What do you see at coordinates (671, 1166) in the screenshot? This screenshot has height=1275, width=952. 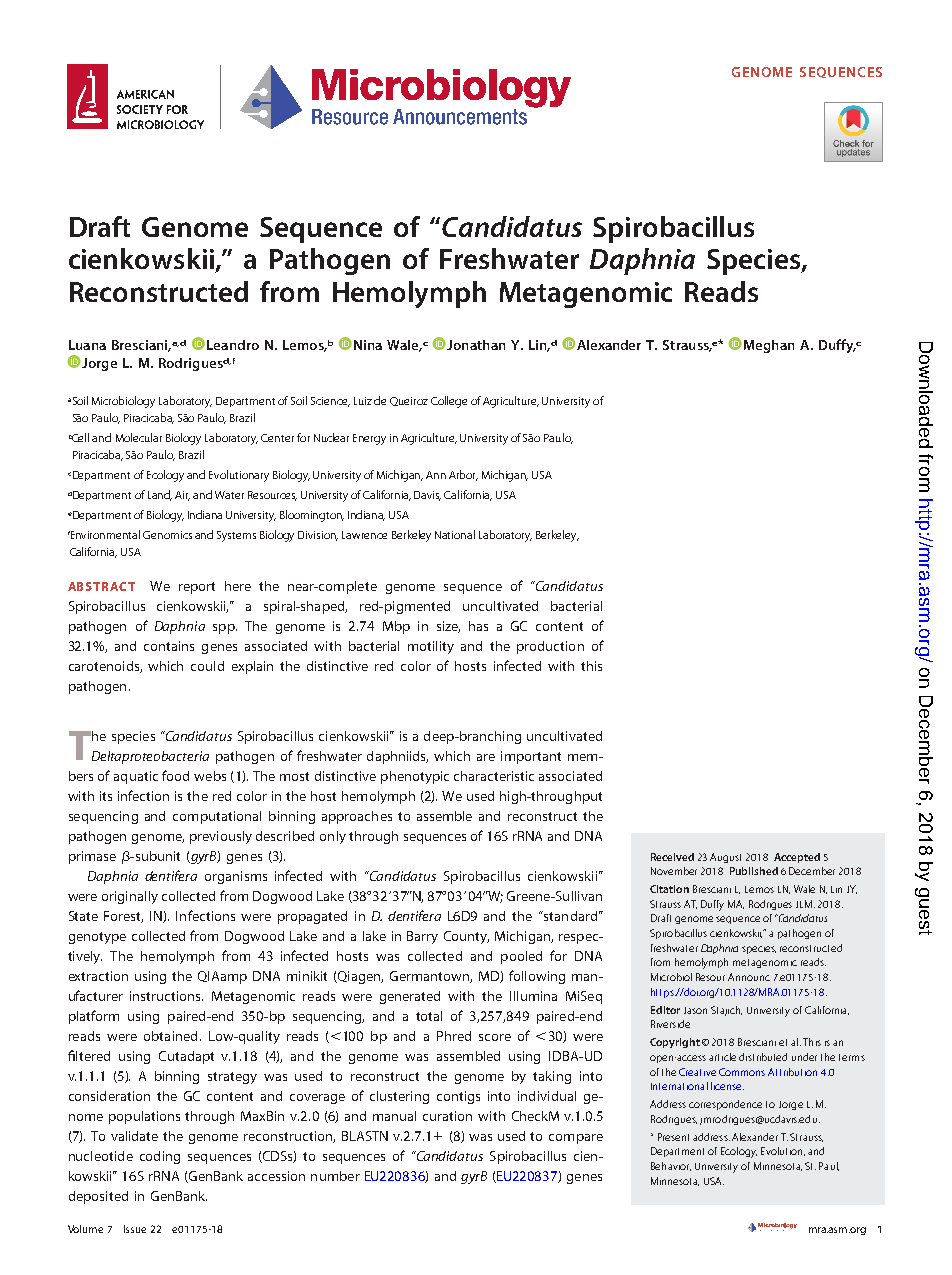 I see `Behavior` at bounding box center [671, 1166].
